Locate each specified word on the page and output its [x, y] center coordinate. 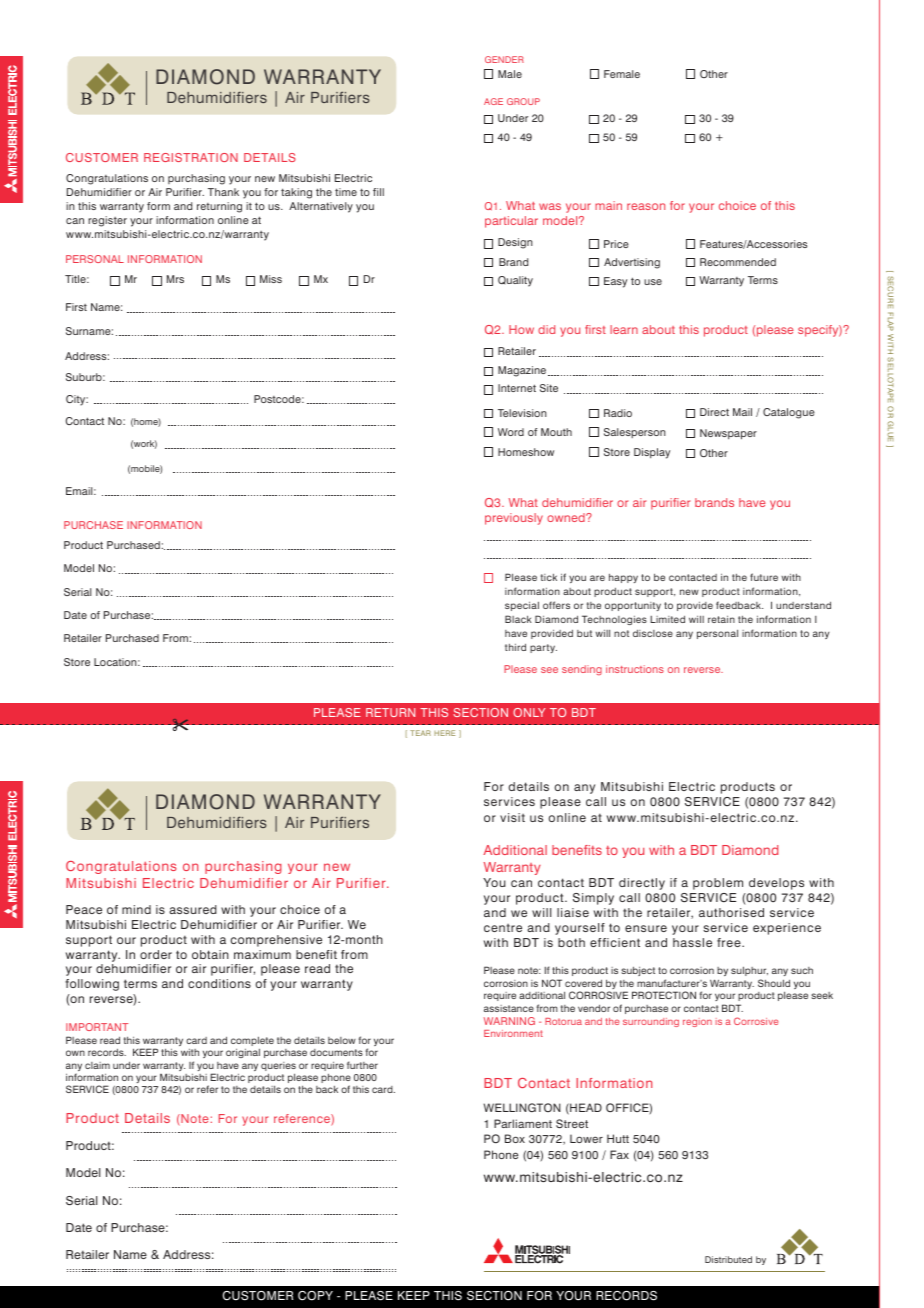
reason [646, 206]
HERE [444, 733]
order [156, 954]
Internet [517, 388]
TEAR [420, 733]
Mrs [175, 279]
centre [503, 928]
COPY [315, 1296]
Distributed [728, 1259]
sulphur [749, 971]
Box [515, 1138]
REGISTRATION [191, 157]
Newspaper [728, 434]
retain [721, 619]
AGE [493, 101]
